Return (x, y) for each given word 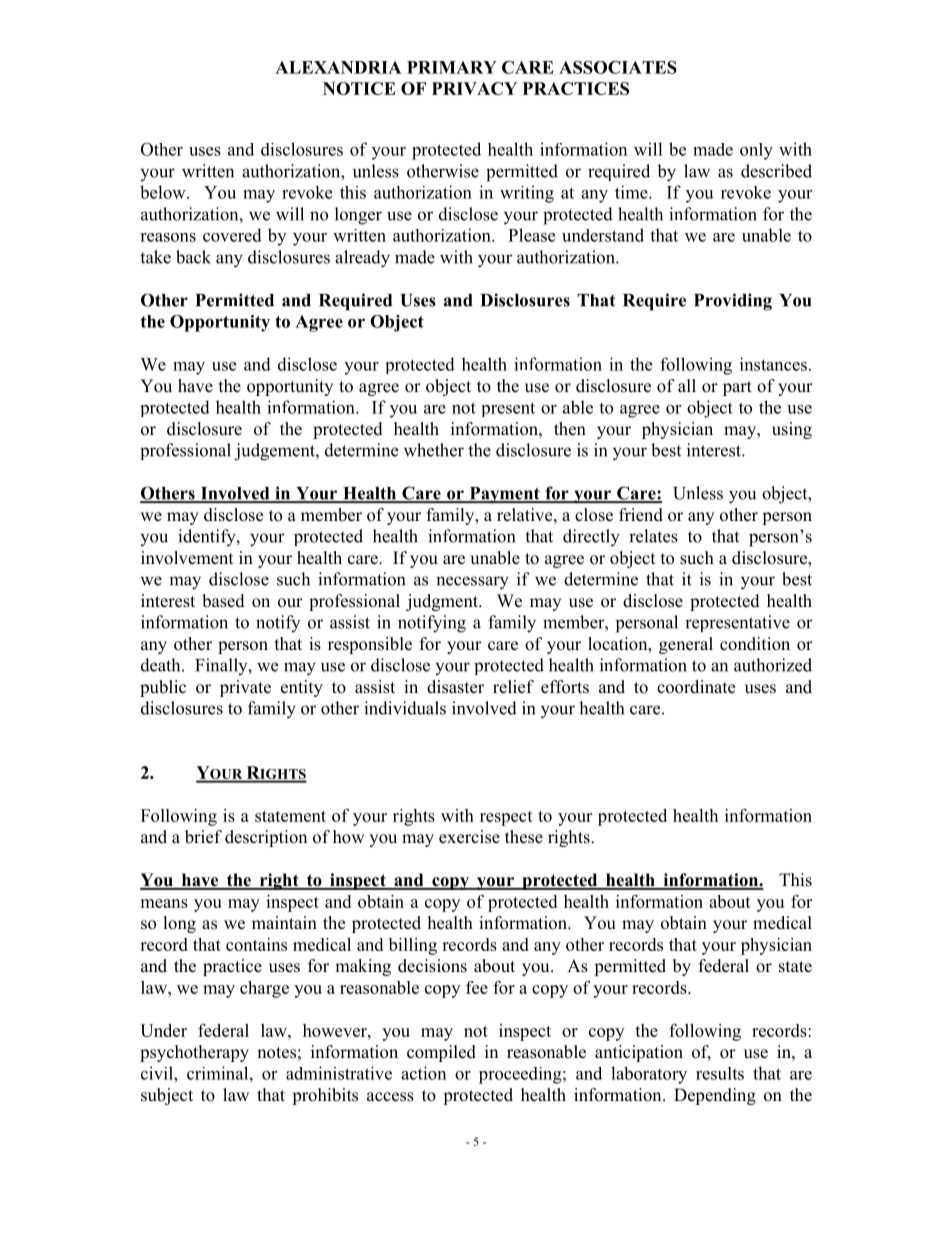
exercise (469, 837)
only (756, 151)
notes (276, 1053)
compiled (441, 1053)
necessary (472, 583)
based (223, 601)
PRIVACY (474, 88)
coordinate (696, 687)
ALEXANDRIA (338, 67)
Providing (733, 302)
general (686, 645)
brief (203, 837)
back (193, 257)
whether (434, 450)
